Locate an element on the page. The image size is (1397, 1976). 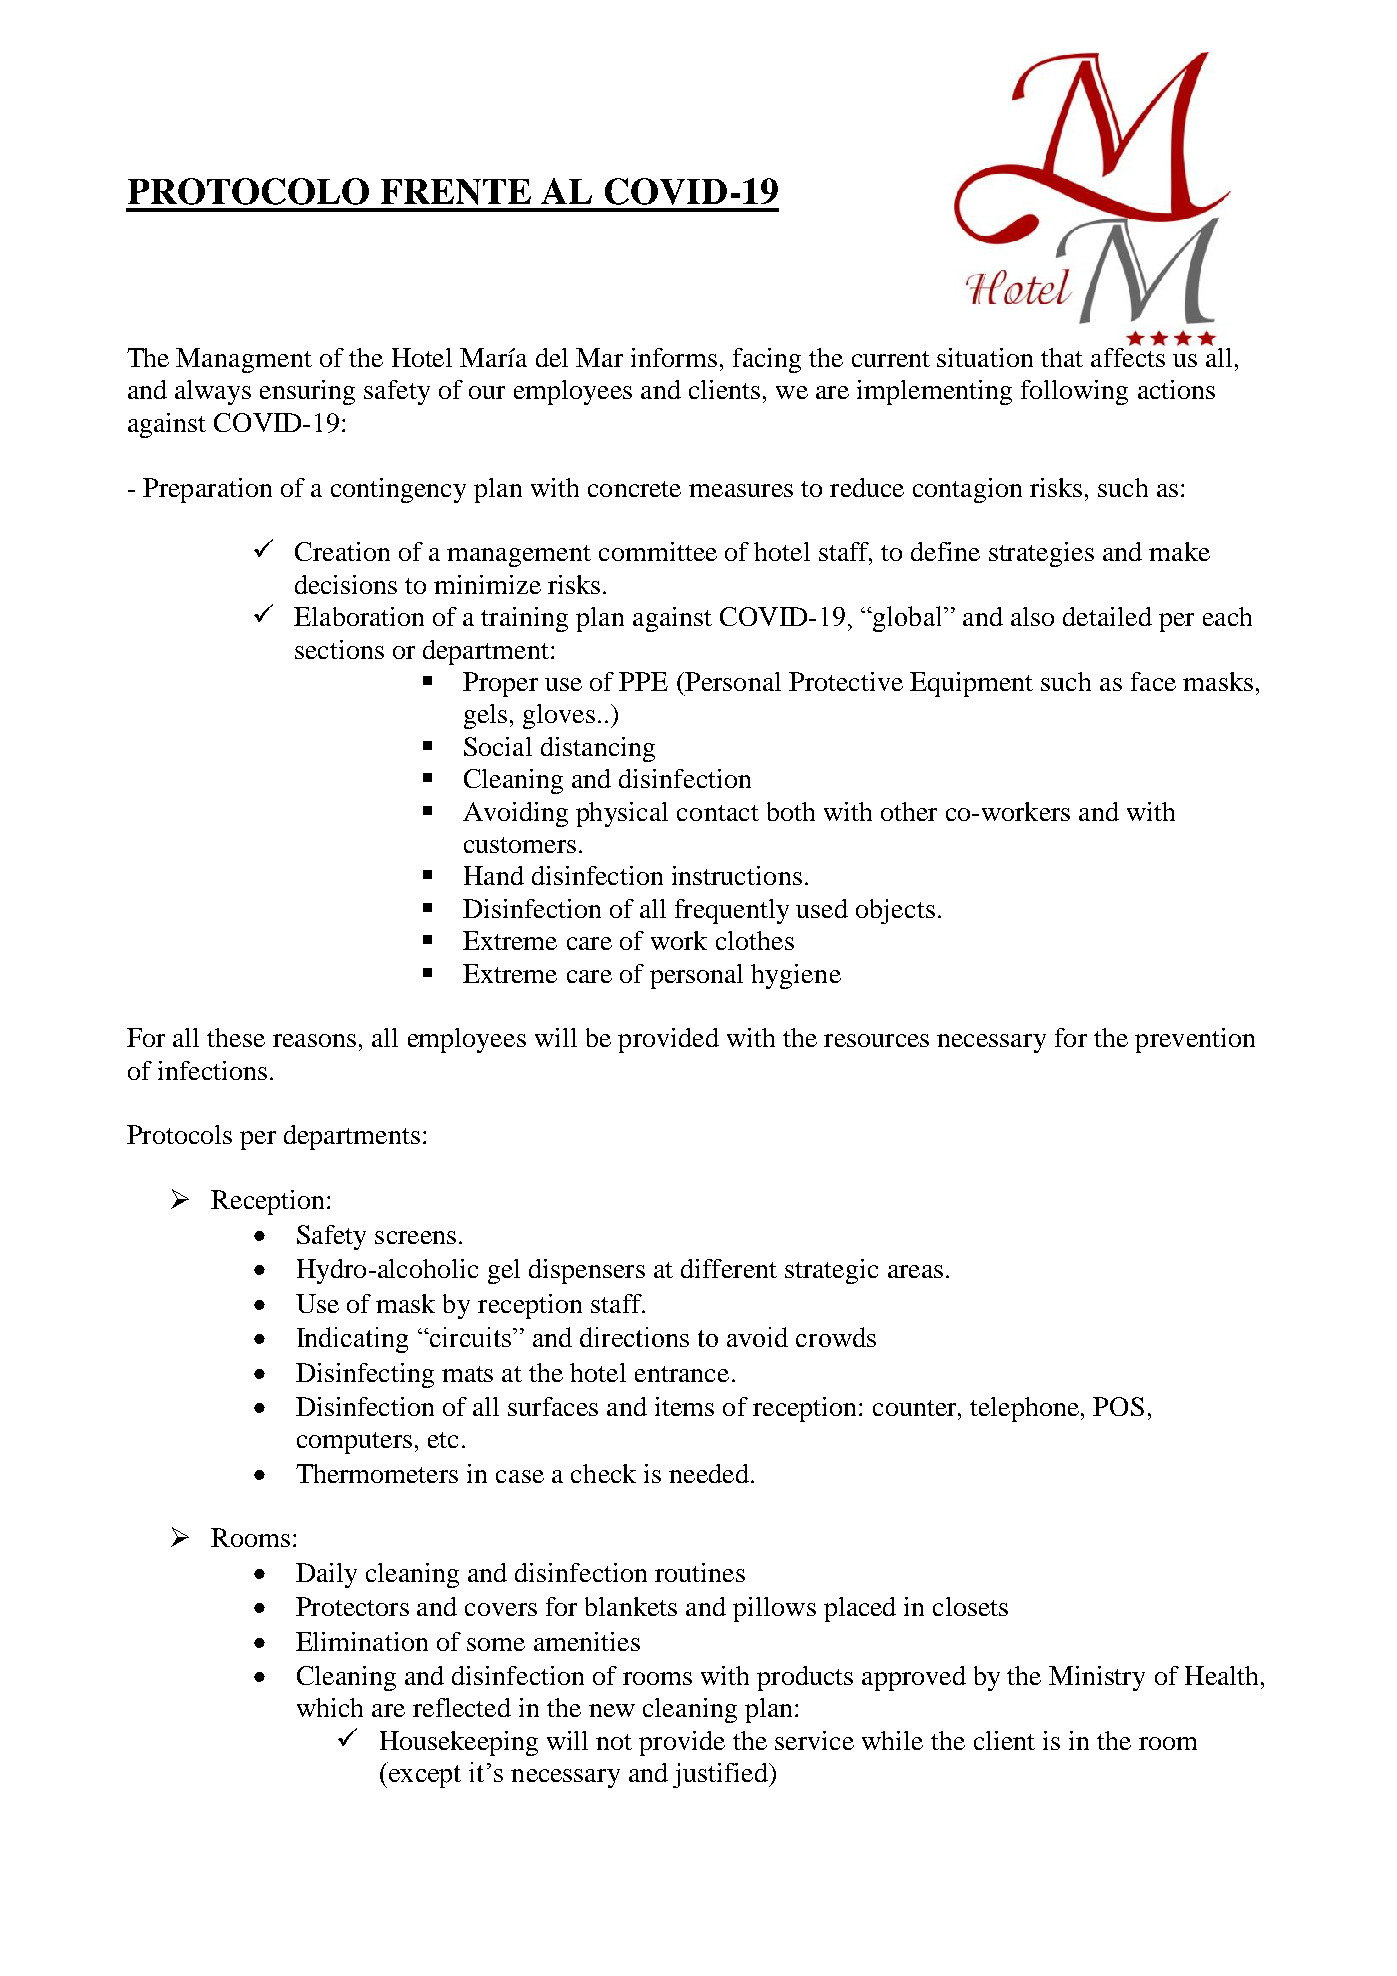
Creation is located at coordinates (342, 551).
